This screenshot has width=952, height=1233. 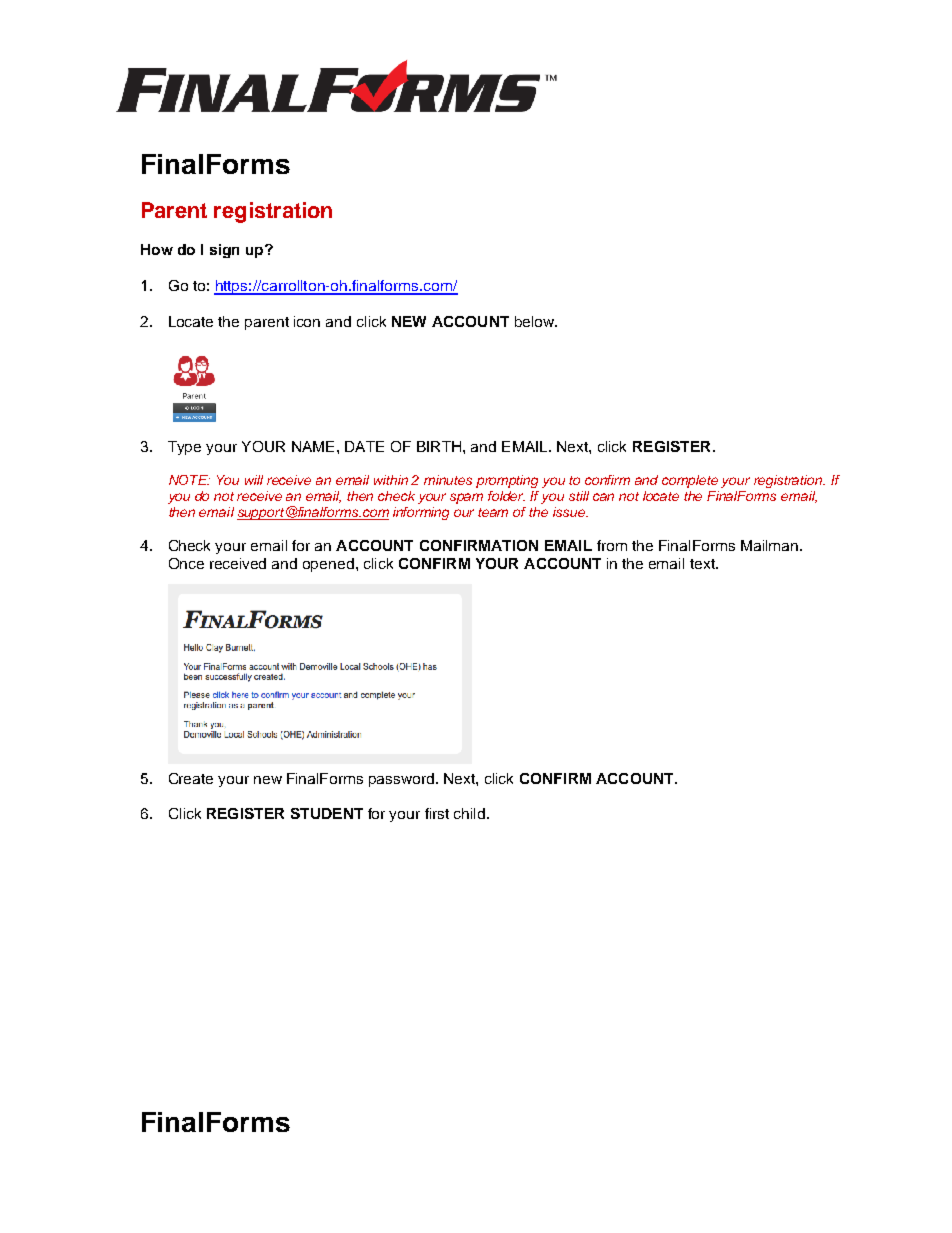 What do you see at coordinates (703, 564) in the screenshot?
I see `text` at bounding box center [703, 564].
